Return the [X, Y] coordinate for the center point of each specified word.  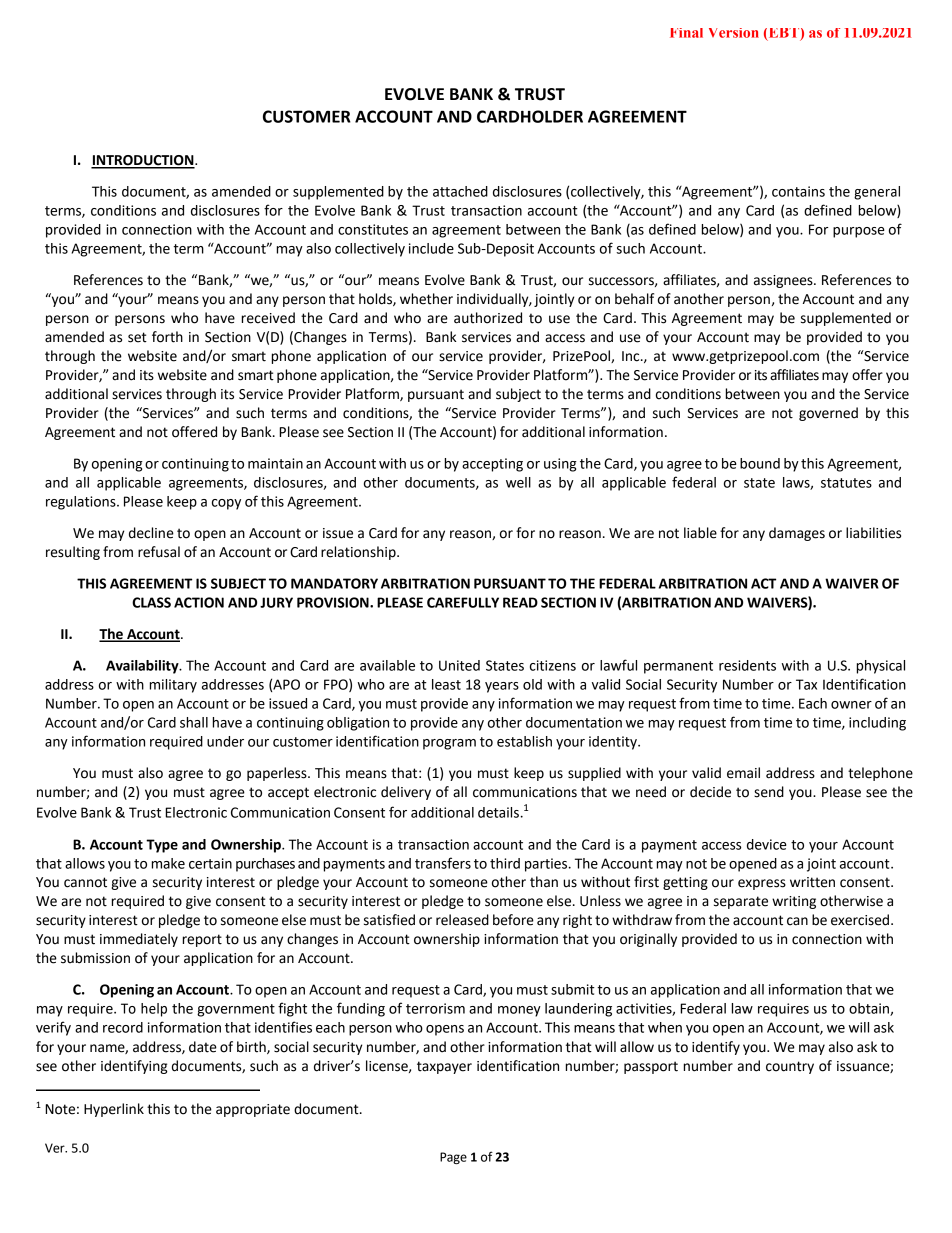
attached [460, 191]
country [790, 1067]
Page [453, 1158]
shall [194, 722]
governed [828, 414]
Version [734, 33]
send [769, 792]
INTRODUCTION [143, 161]
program [449, 744]
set [137, 337]
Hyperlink [114, 1110]
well [518, 482]
